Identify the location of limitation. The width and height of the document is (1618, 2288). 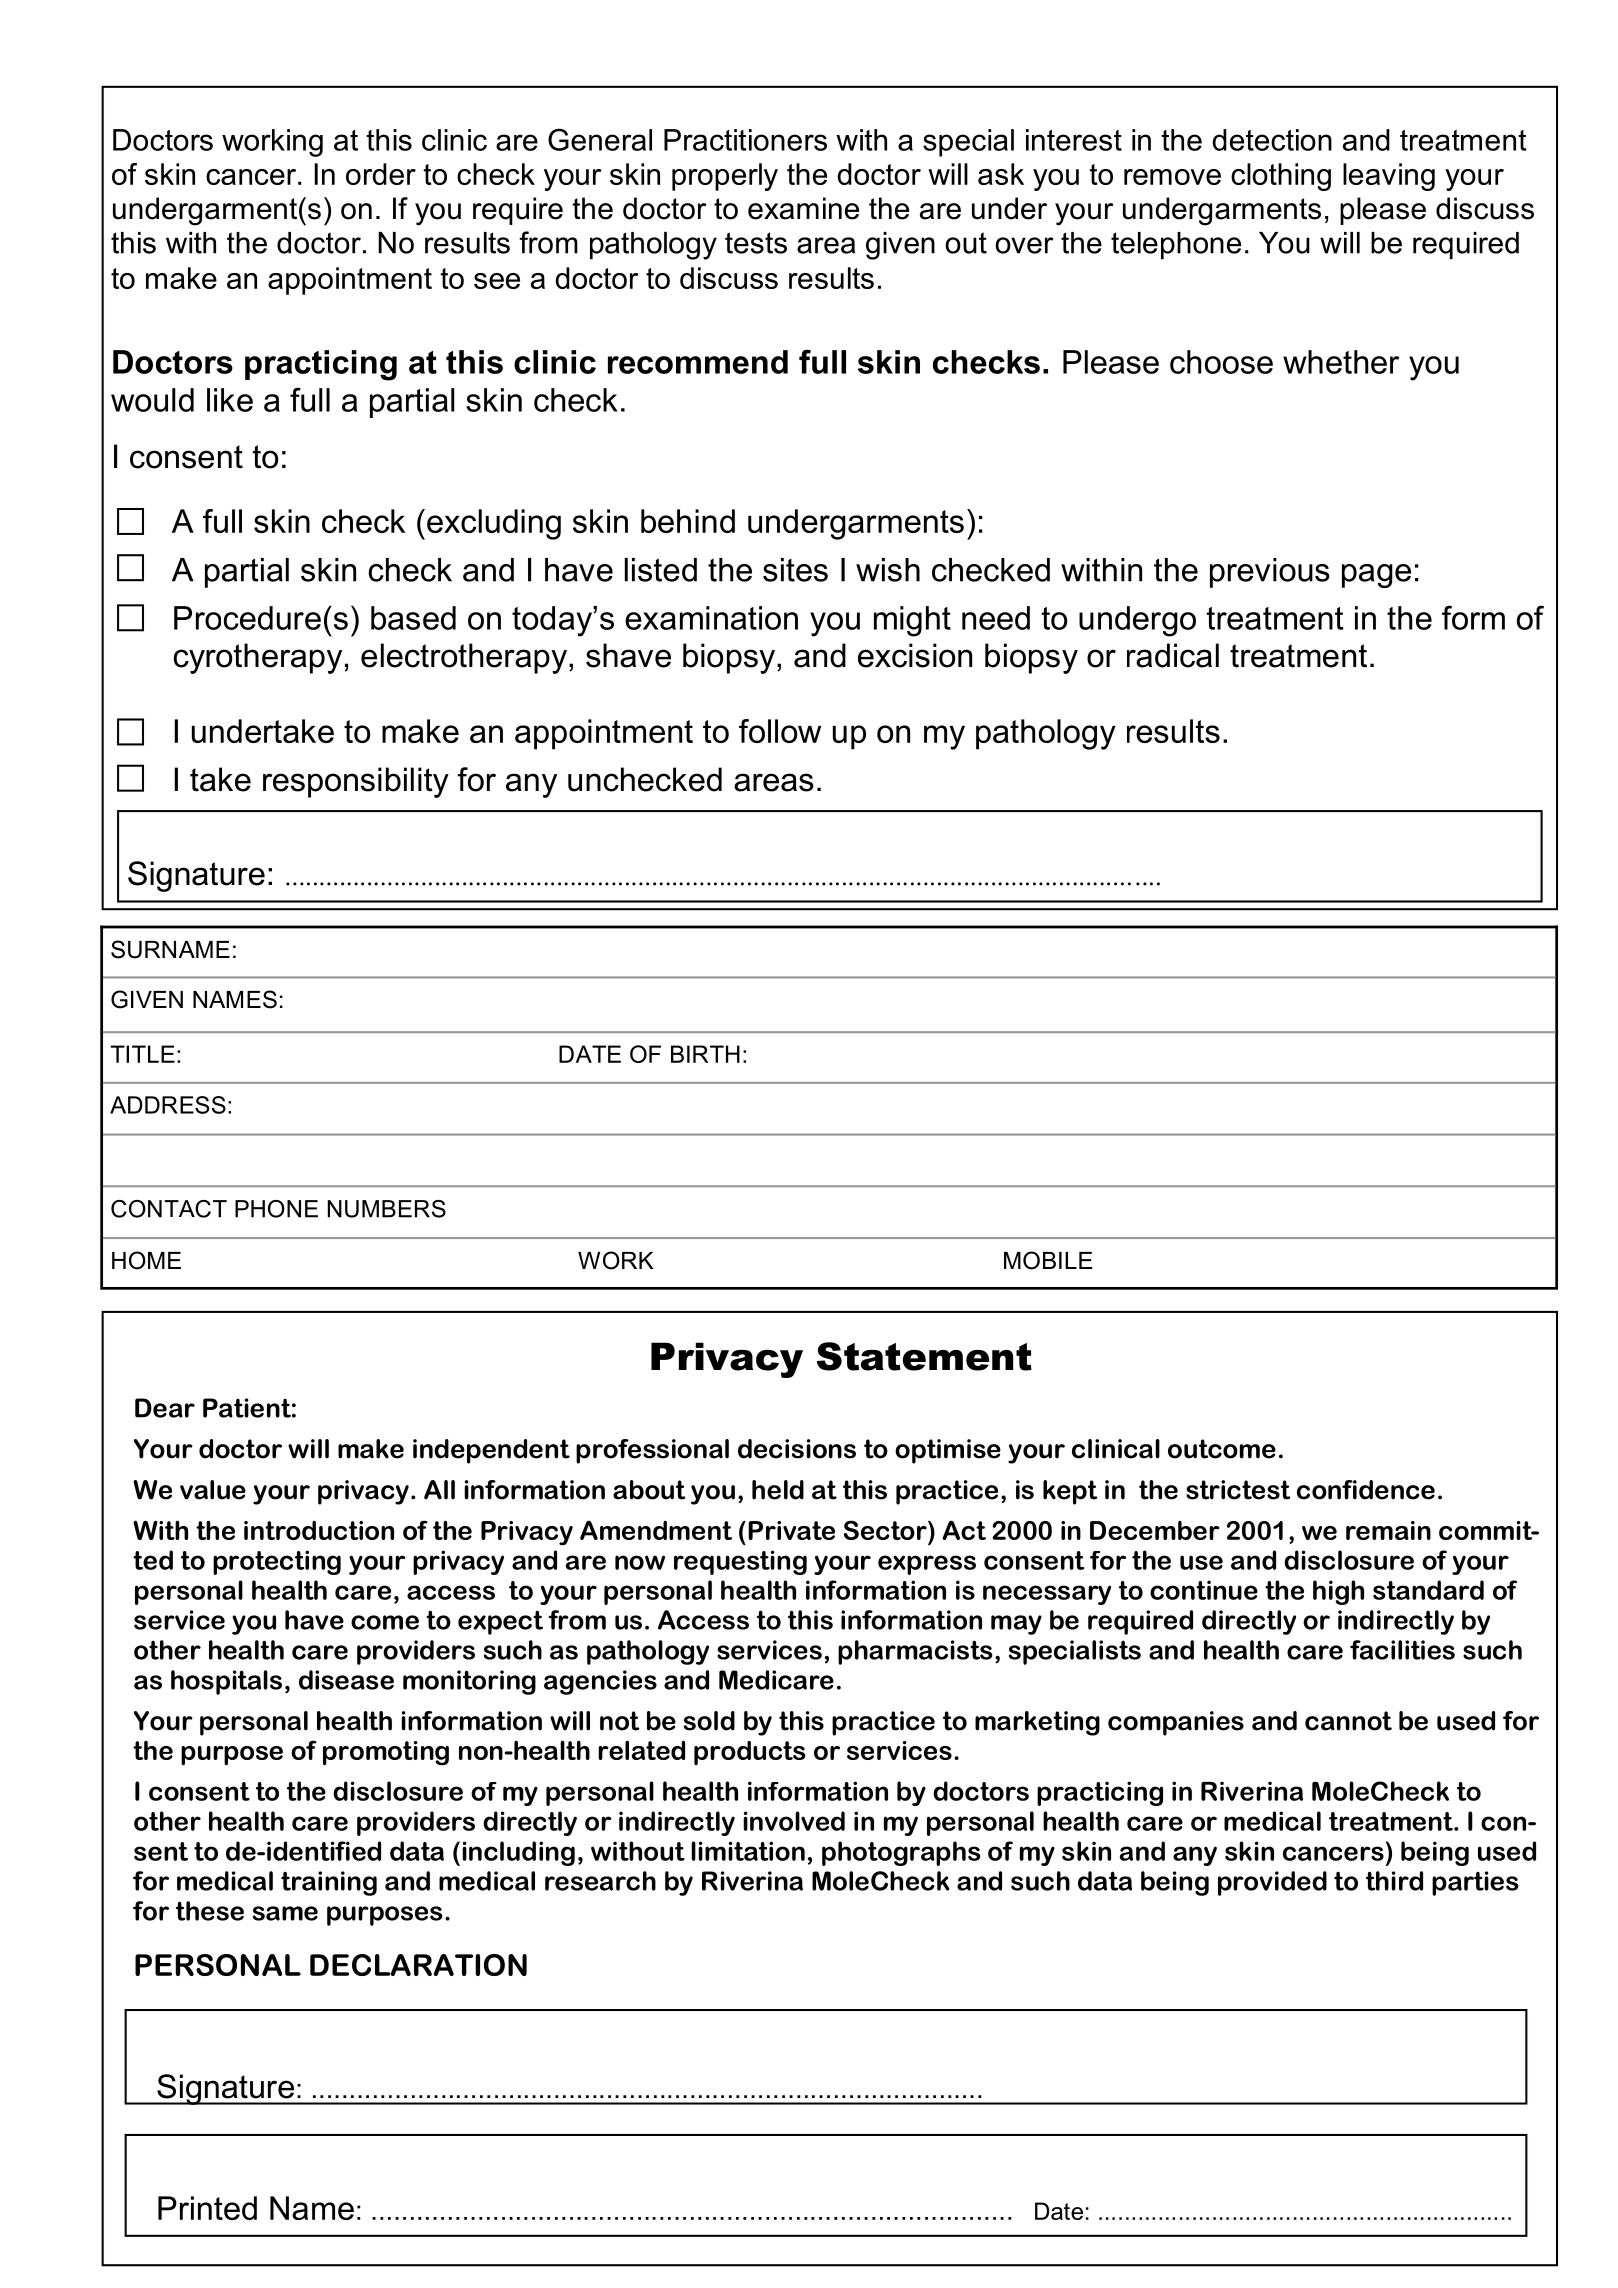
(748, 1851).
